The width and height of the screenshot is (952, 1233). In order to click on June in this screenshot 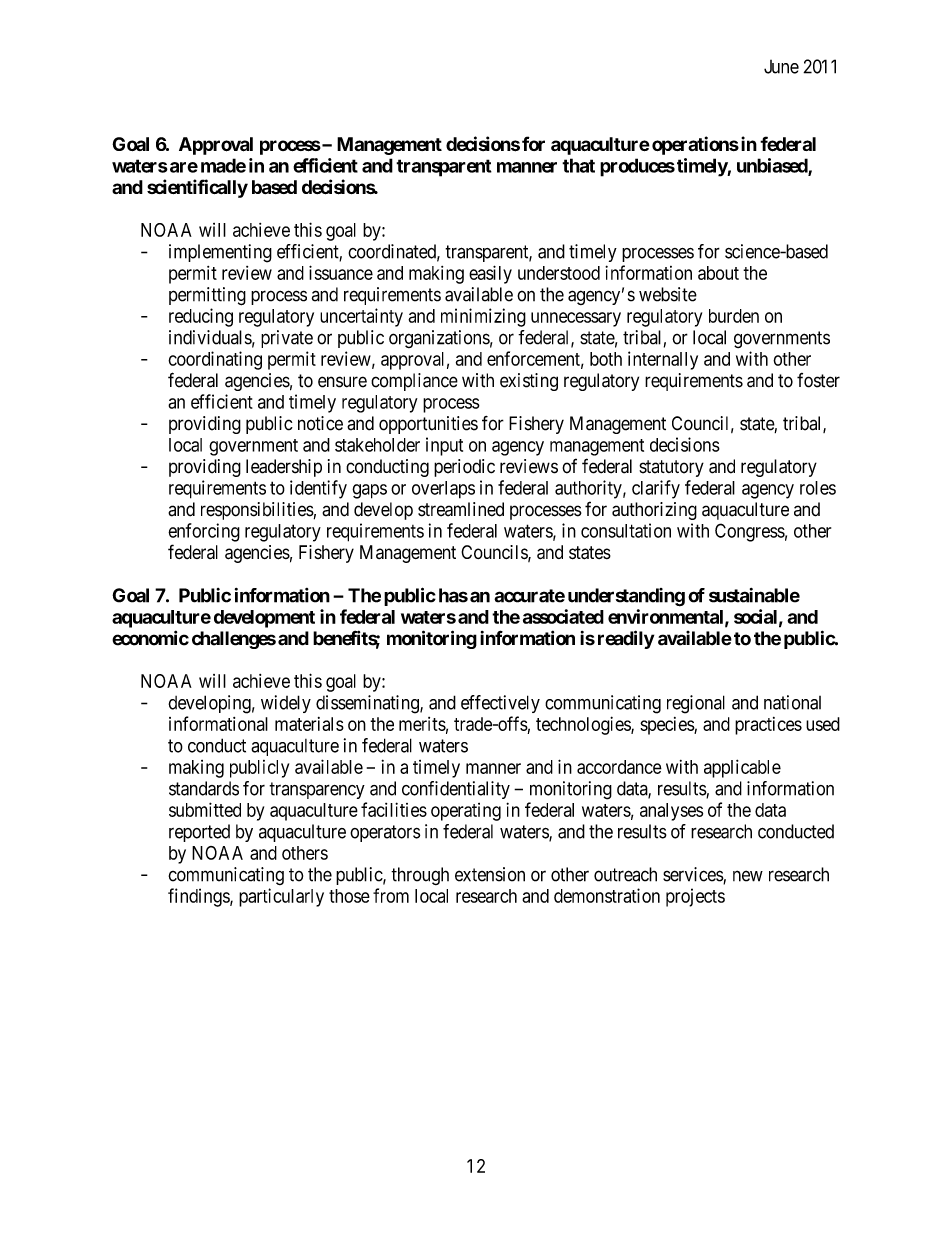, I will do `click(781, 67)`.
